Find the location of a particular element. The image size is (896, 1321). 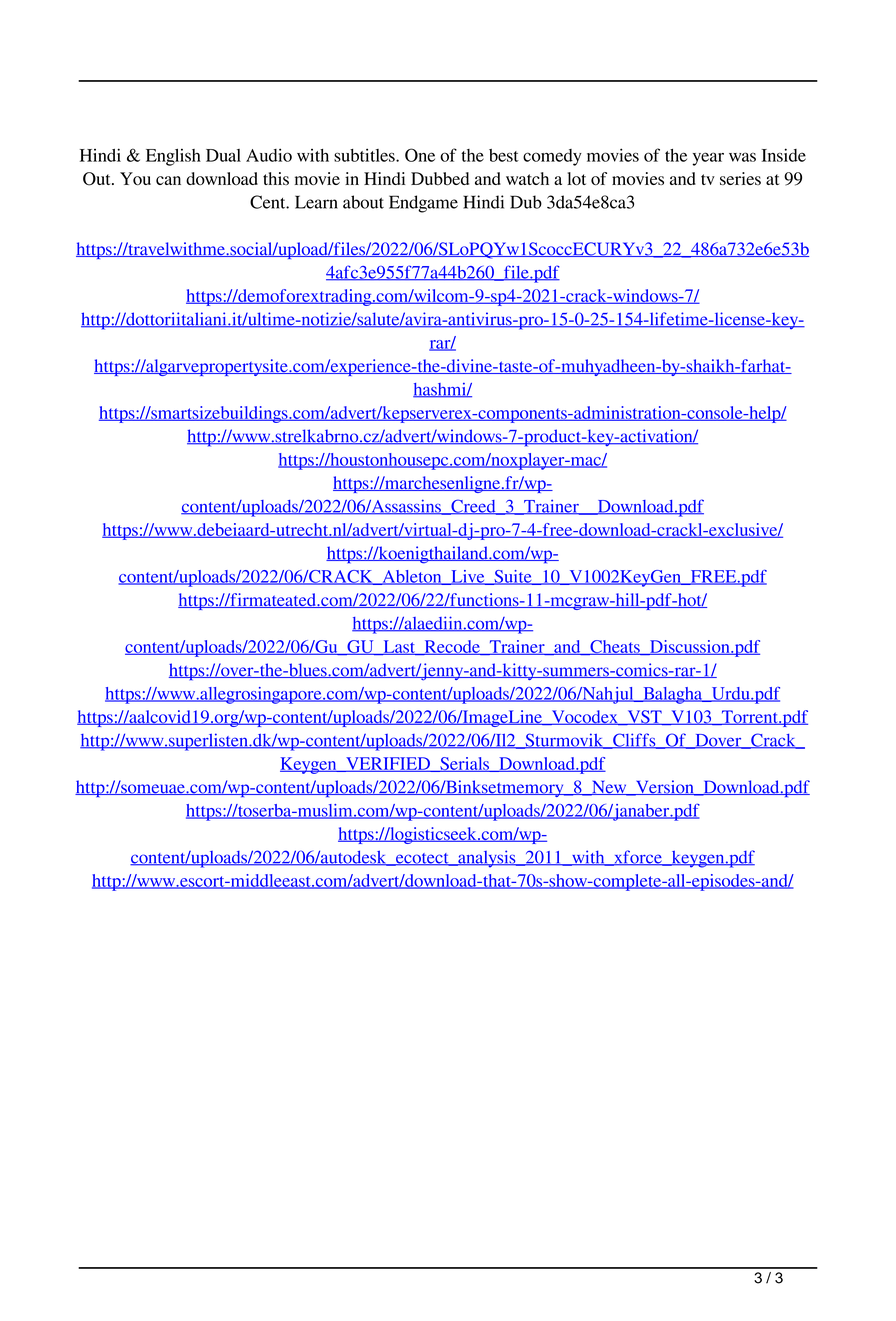

watch is located at coordinates (527, 178).
